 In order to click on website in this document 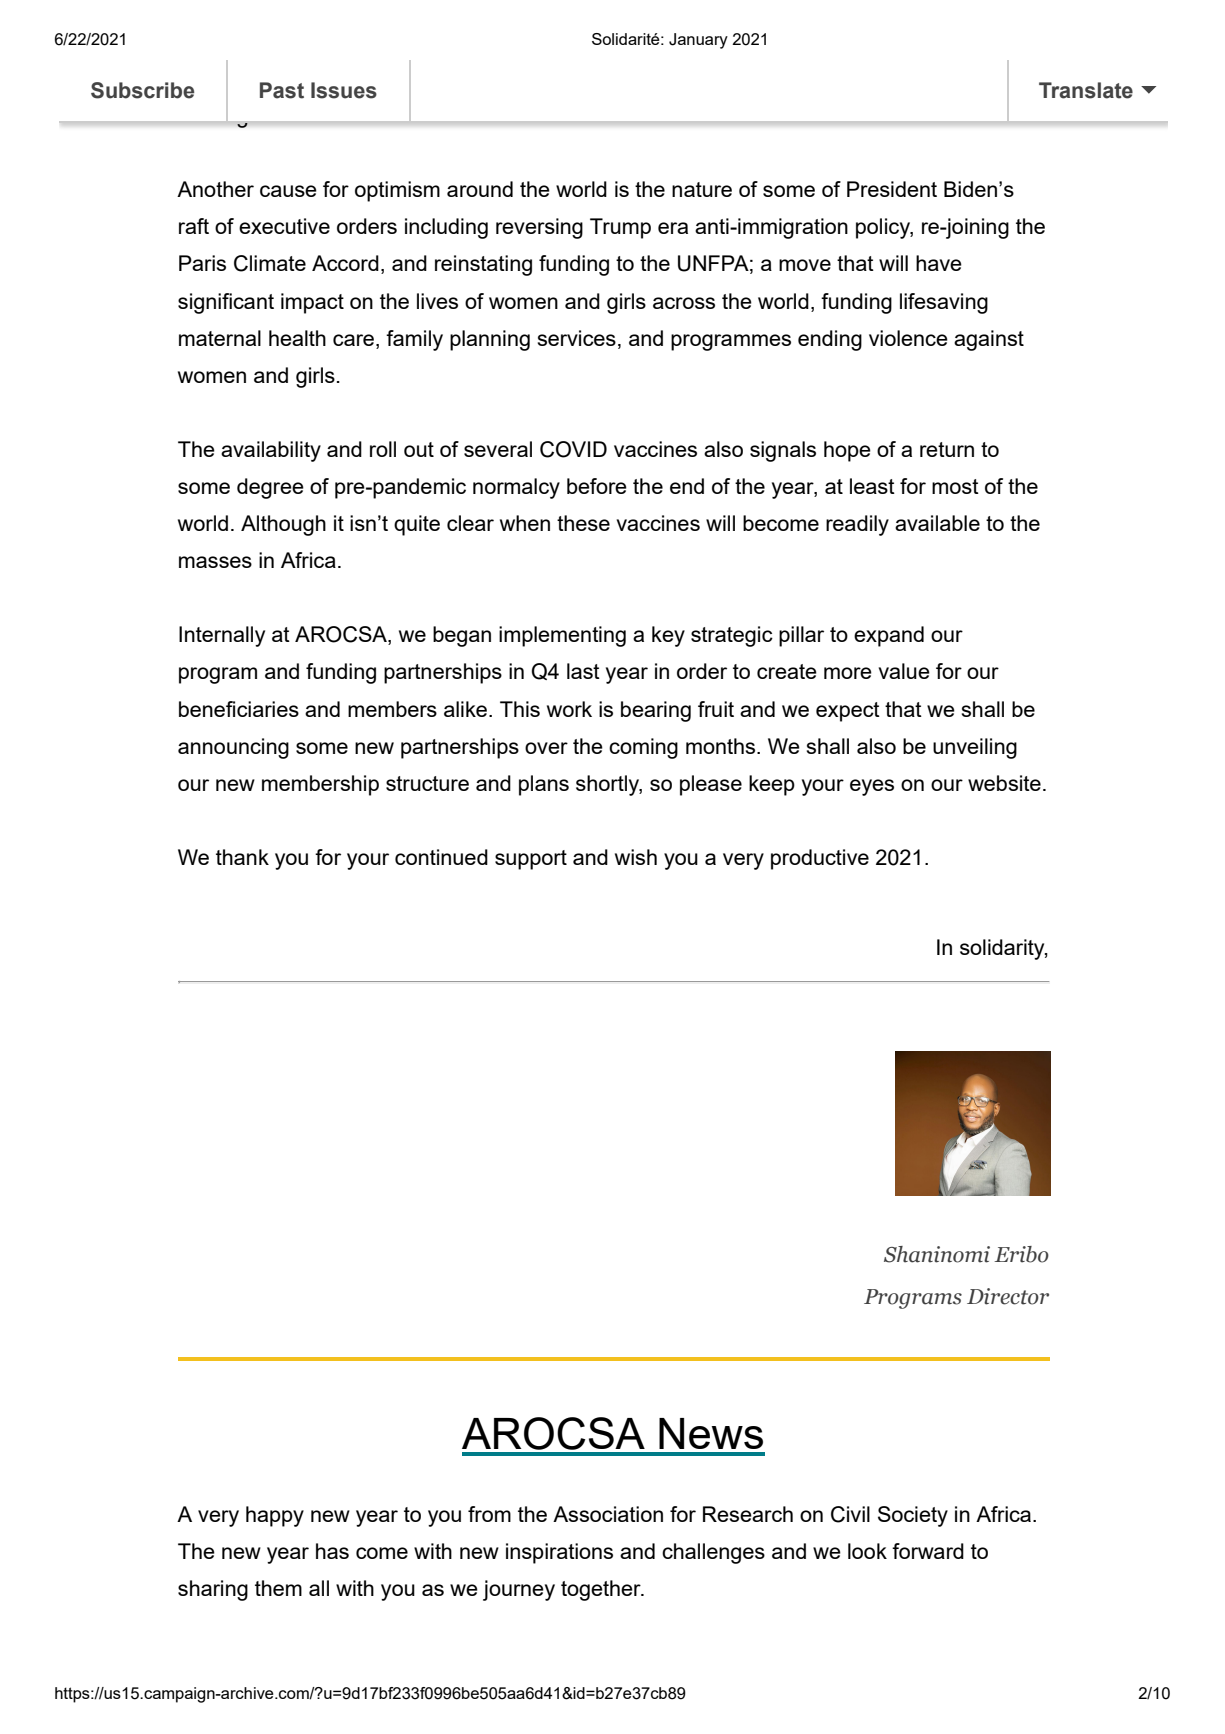, I will do `click(1004, 783)`.
